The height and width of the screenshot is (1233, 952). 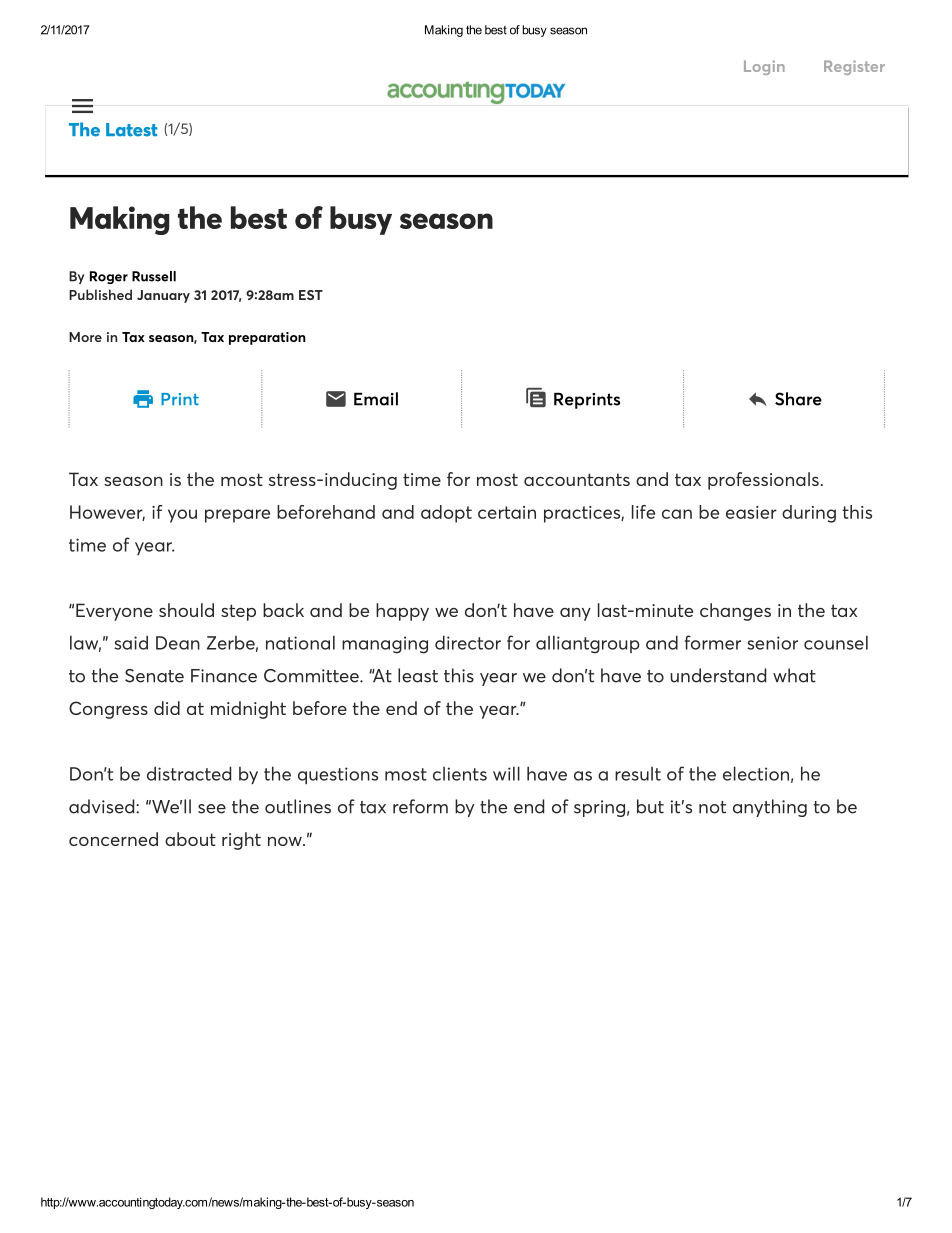 I want to click on Russell, so click(x=154, y=276).
